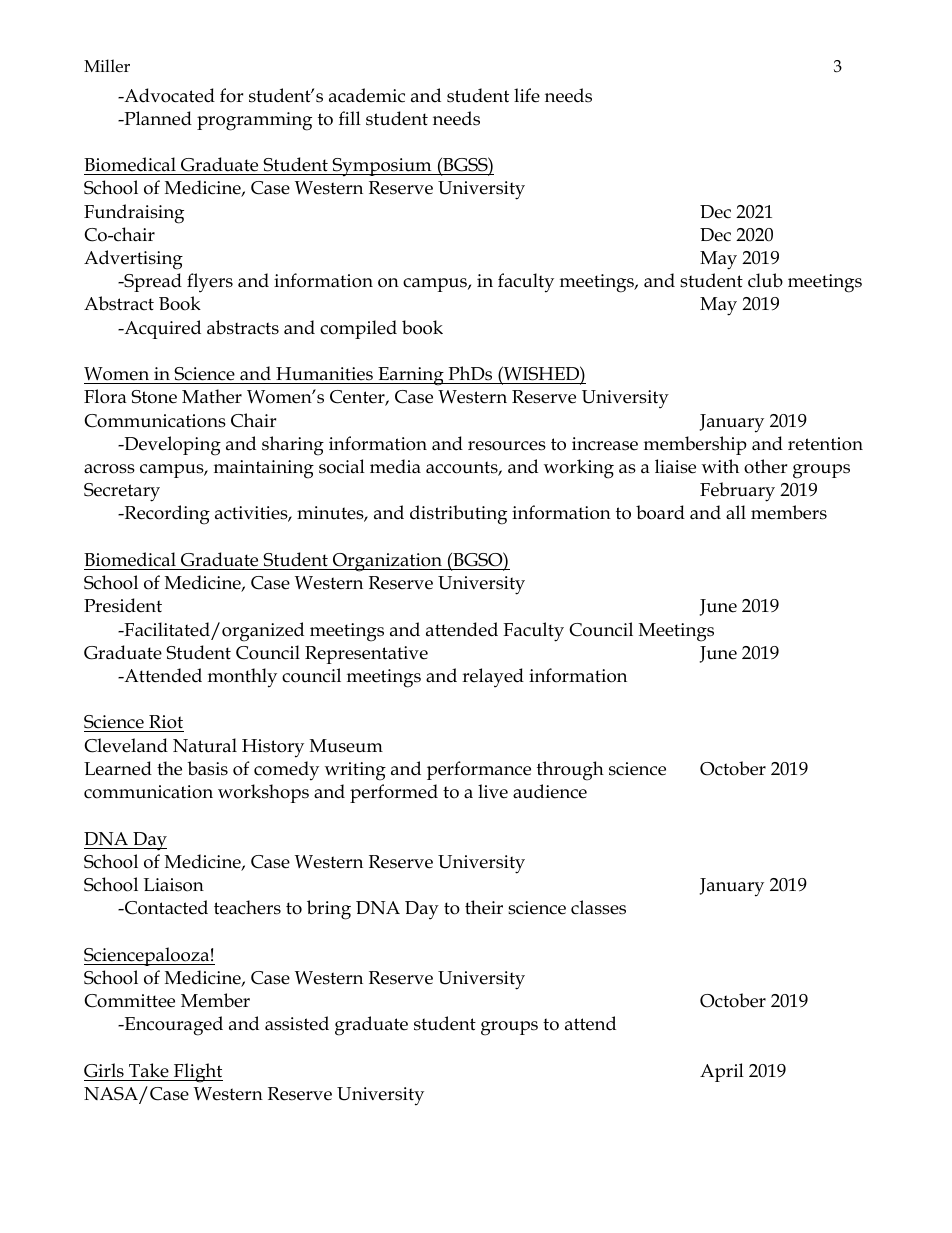 The image size is (952, 1233). What do you see at coordinates (527, 95) in the screenshot?
I see `life` at bounding box center [527, 95].
